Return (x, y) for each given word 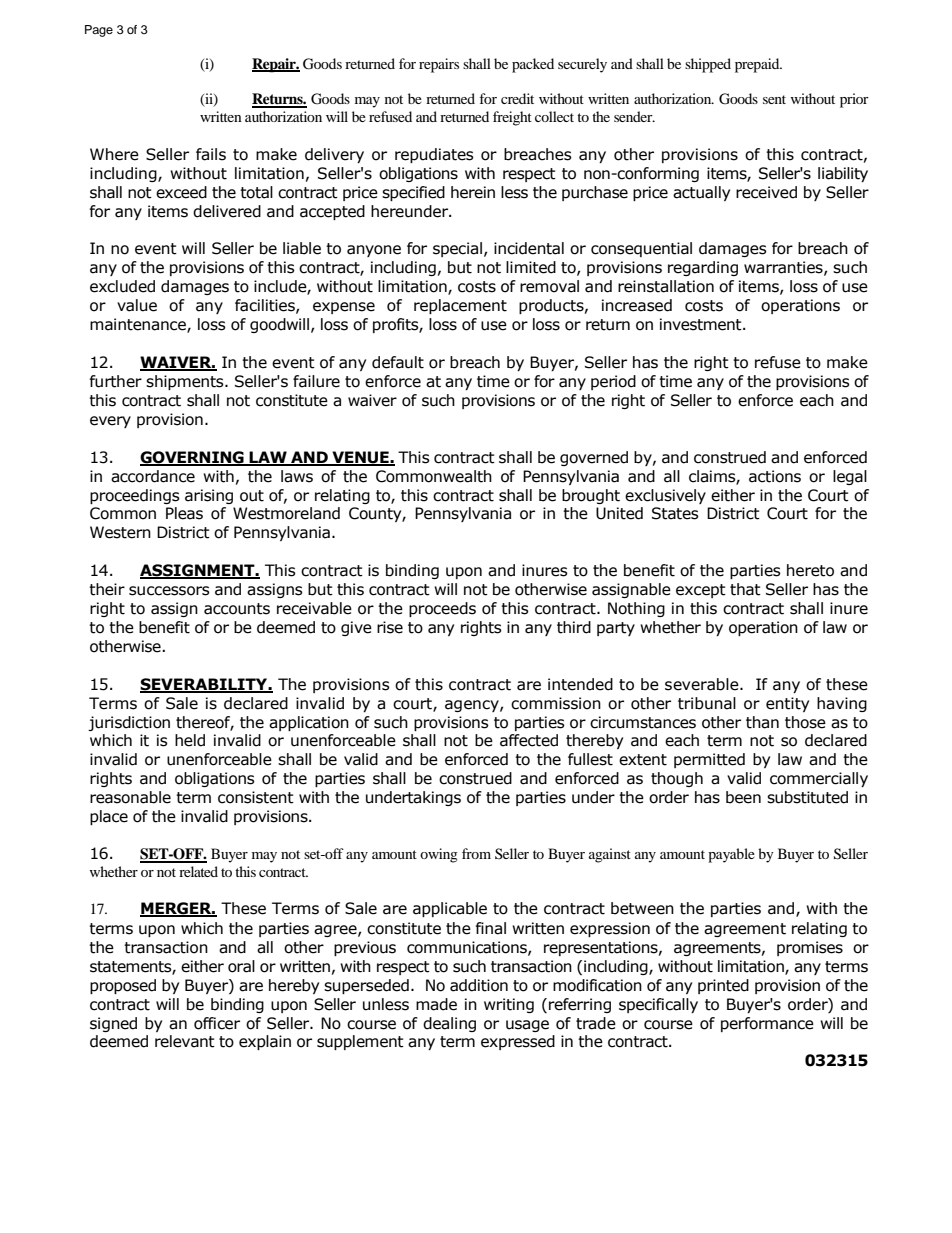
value (137, 305)
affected (529, 740)
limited (531, 267)
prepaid (758, 65)
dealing (449, 1024)
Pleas (184, 513)
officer (217, 1023)
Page (99, 31)
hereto (810, 570)
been (743, 797)
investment (702, 324)
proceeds (442, 609)
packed (533, 65)
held (190, 740)
